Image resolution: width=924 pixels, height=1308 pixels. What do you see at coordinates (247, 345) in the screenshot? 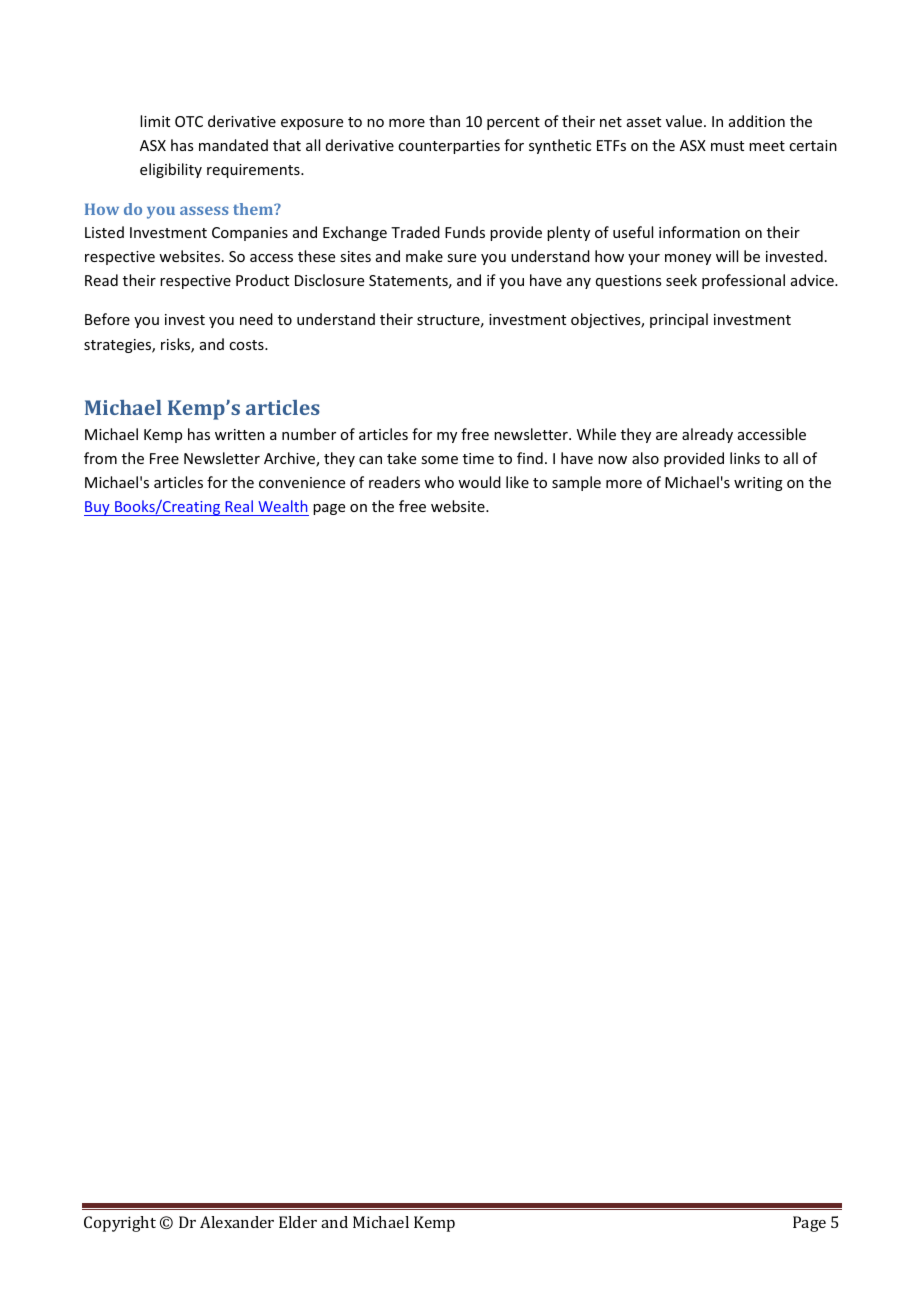
I see `costs` at bounding box center [247, 345].
